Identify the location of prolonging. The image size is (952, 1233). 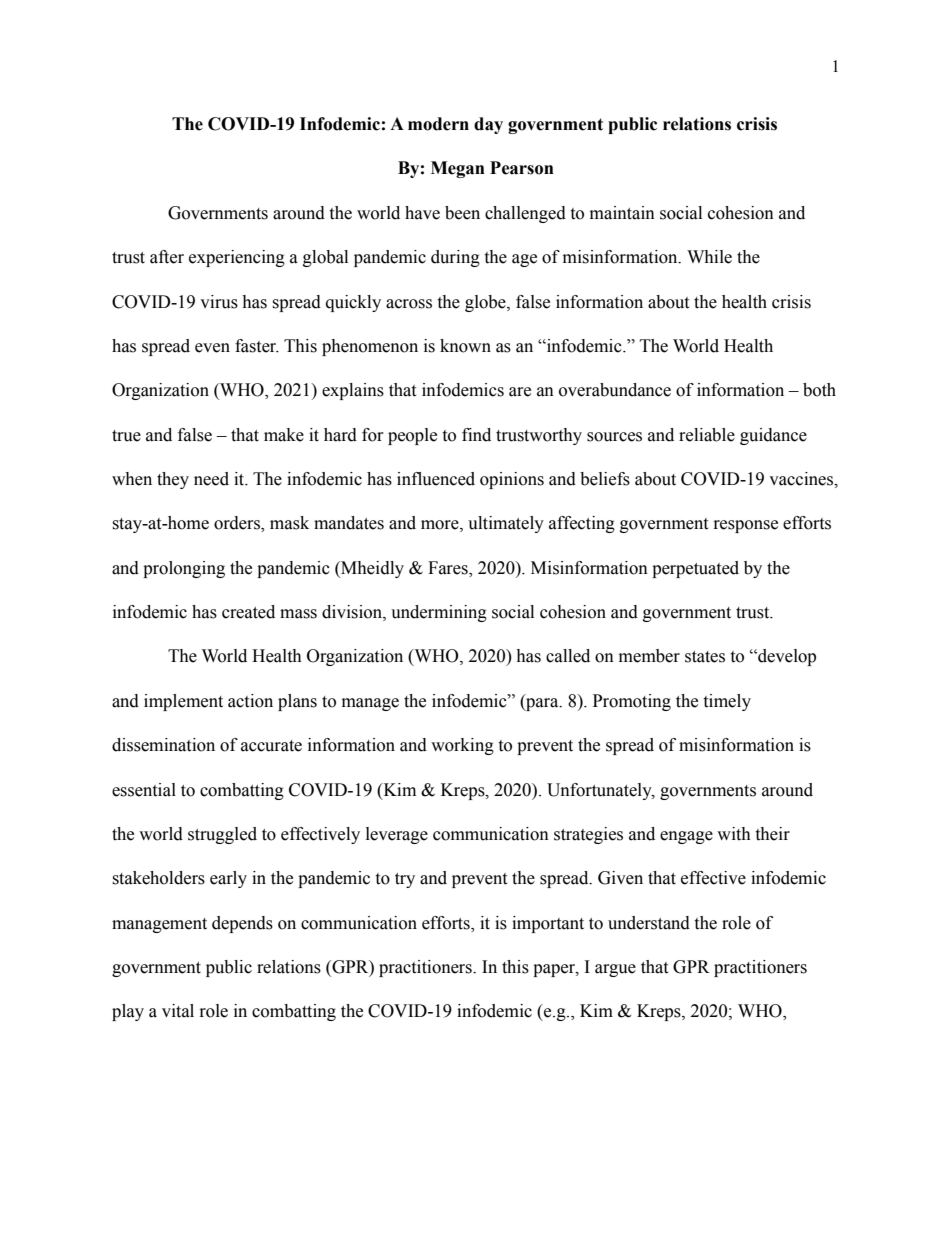
(184, 569).
